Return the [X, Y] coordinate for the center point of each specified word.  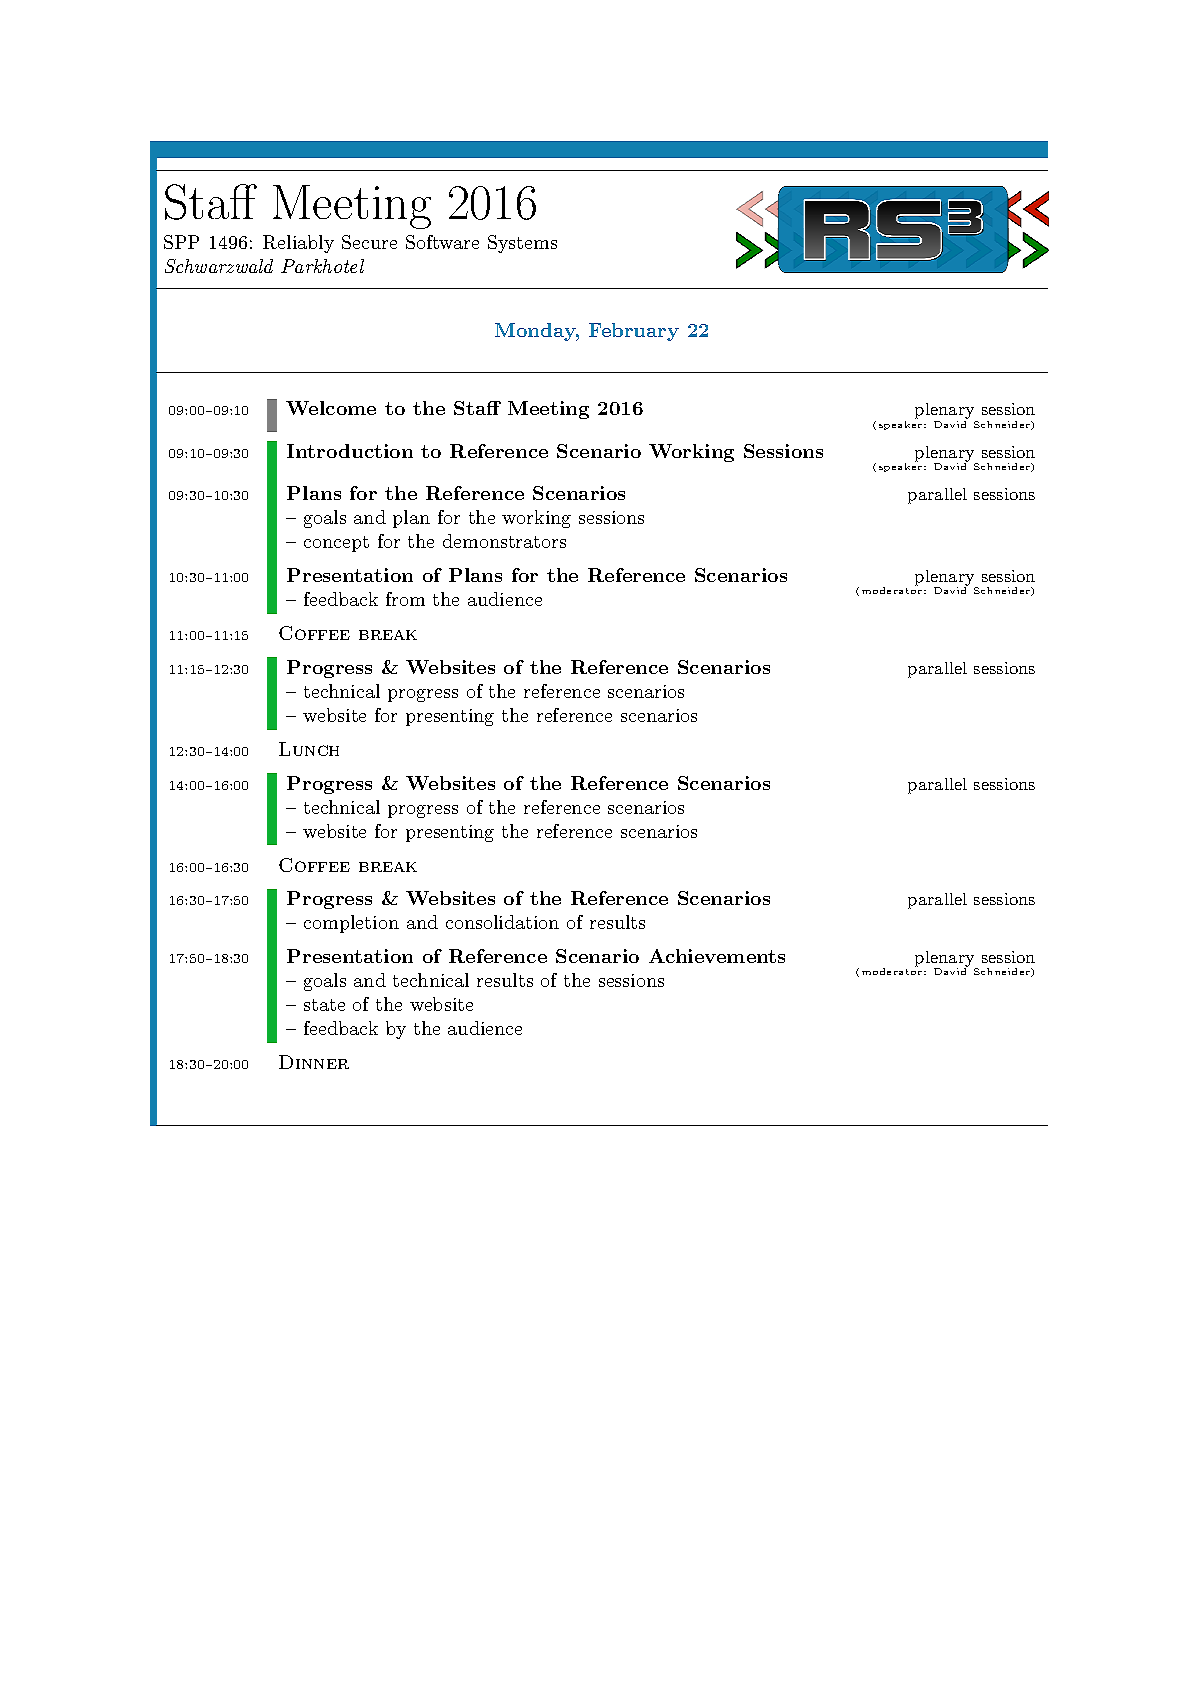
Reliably [298, 244]
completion [351, 924]
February [634, 332]
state [324, 1005]
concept [336, 544]
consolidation [502, 922]
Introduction [350, 451]
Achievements [717, 956]
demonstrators [504, 541]
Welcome [331, 408]
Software [442, 242]
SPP [181, 242]
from [405, 599]
